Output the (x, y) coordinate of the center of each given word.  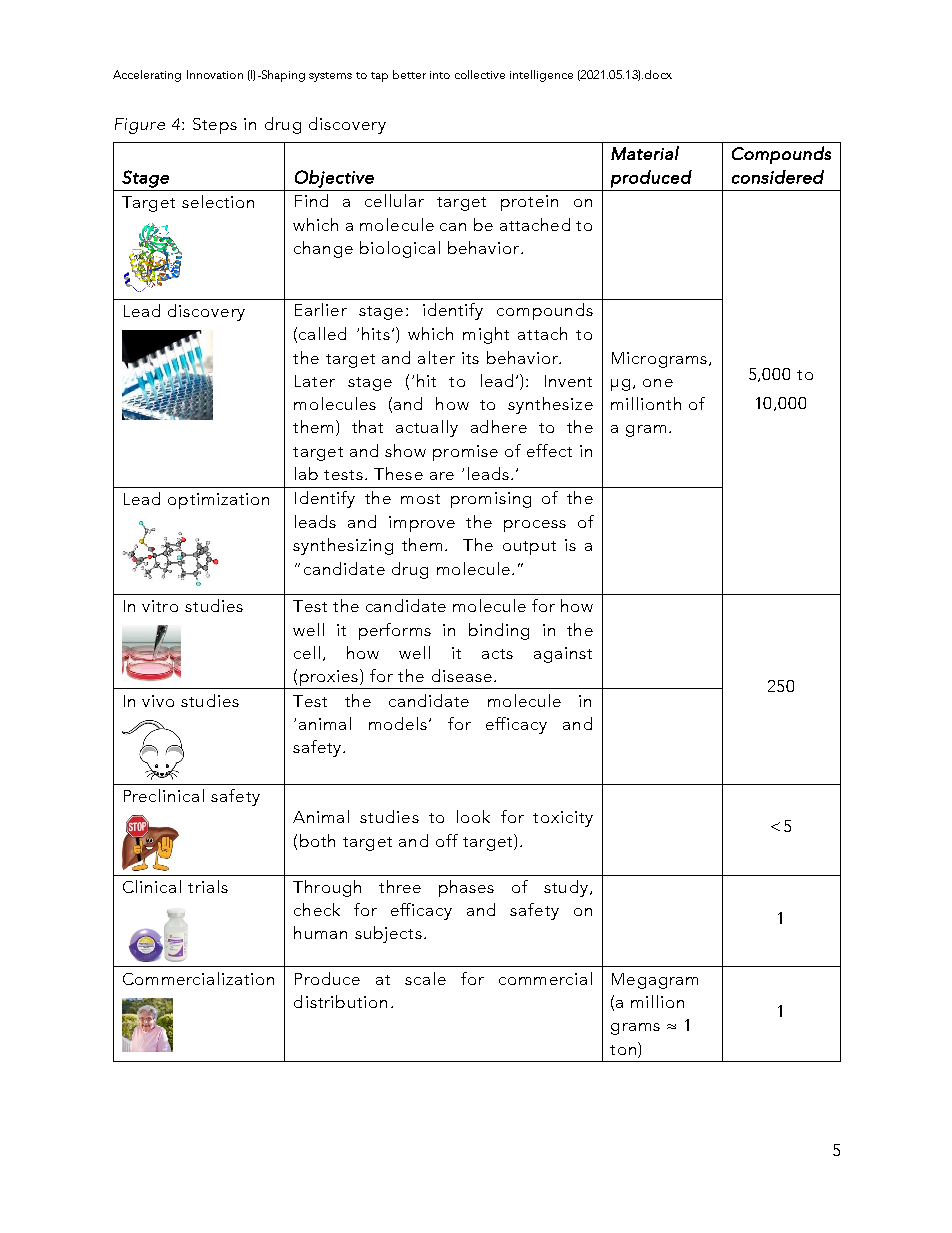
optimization (218, 501)
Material (645, 153)
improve (422, 524)
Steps (215, 126)
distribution (340, 1001)
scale (425, 978)
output (529, 548)
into (440, 75)
